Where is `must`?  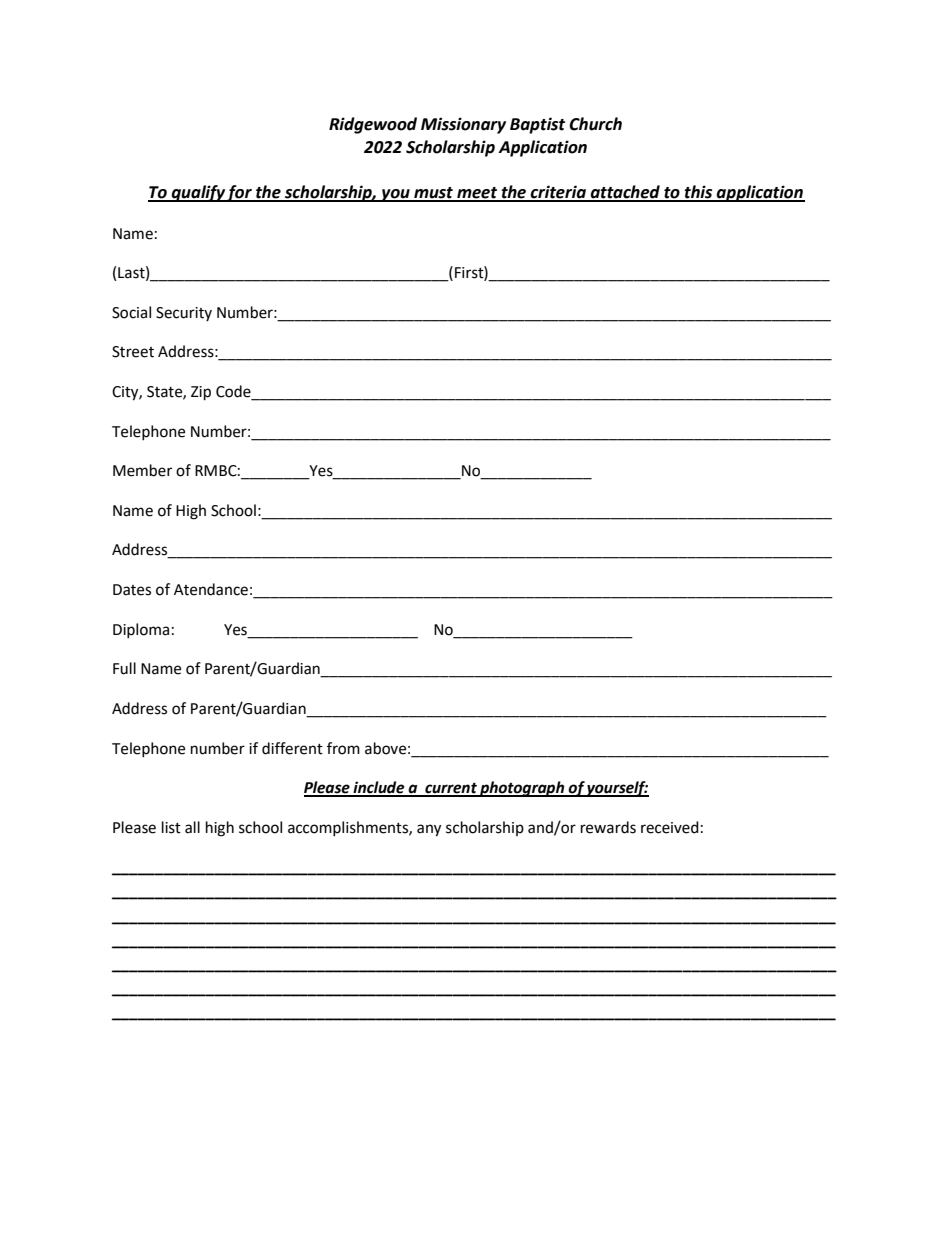
must is located at coordinates (434, 194).
